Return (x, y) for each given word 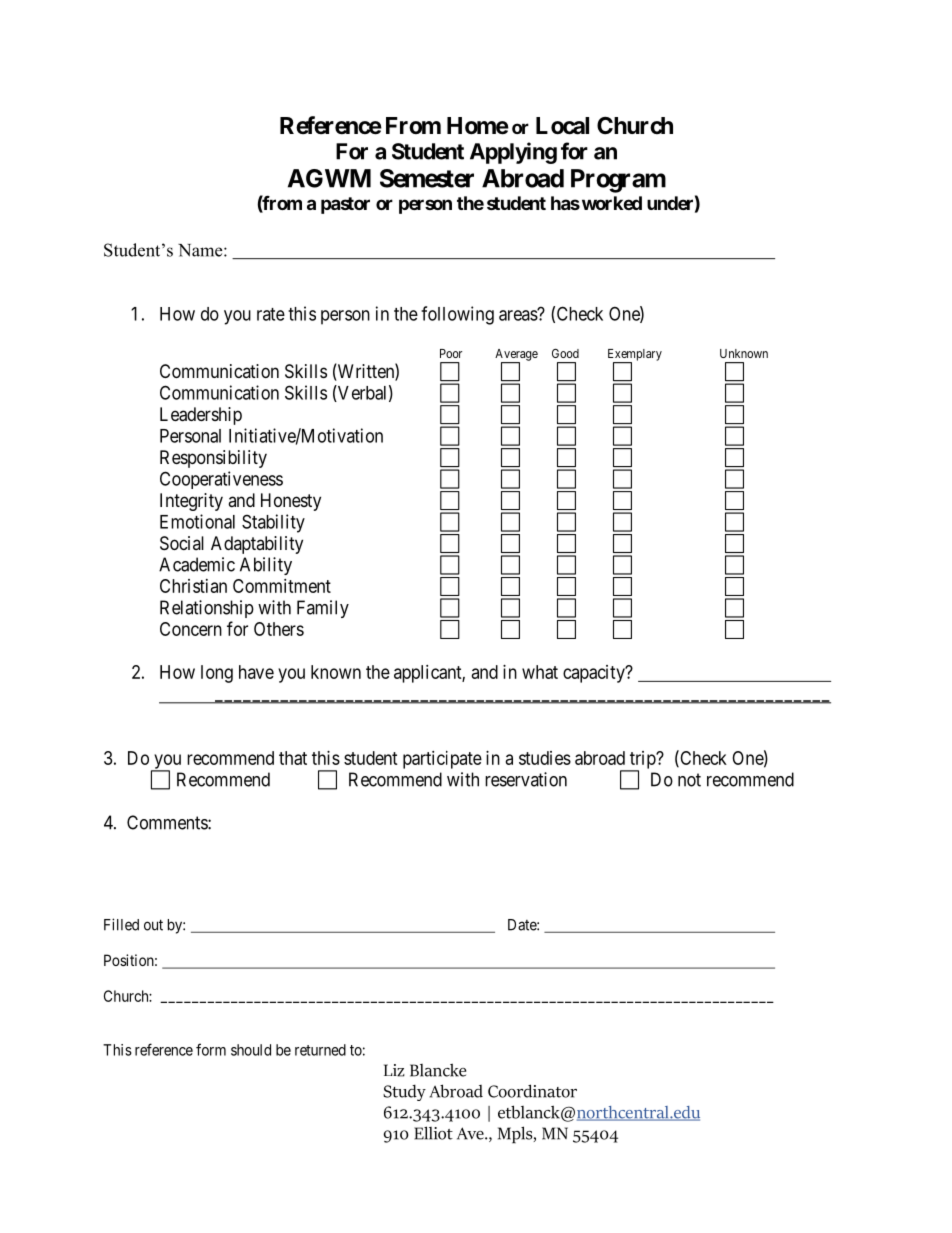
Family (323, 609)
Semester (427, 178)
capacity (595, 674)
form (211, 1049)
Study (404, 1093)
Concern (191, 629)
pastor (345, 205)
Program (618, 181)
